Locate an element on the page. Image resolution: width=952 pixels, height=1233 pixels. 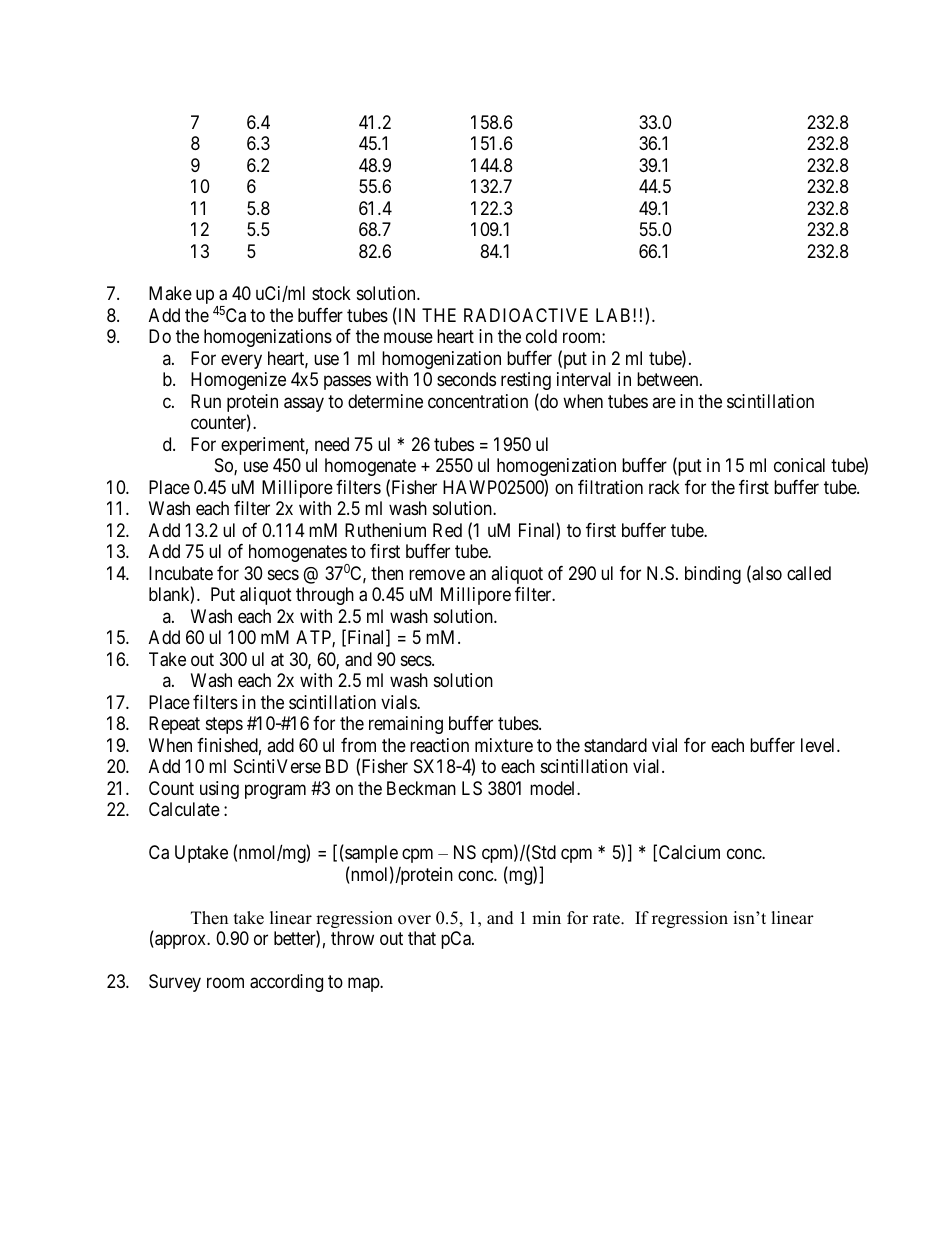
binding is located at coordinates (713, 575).
